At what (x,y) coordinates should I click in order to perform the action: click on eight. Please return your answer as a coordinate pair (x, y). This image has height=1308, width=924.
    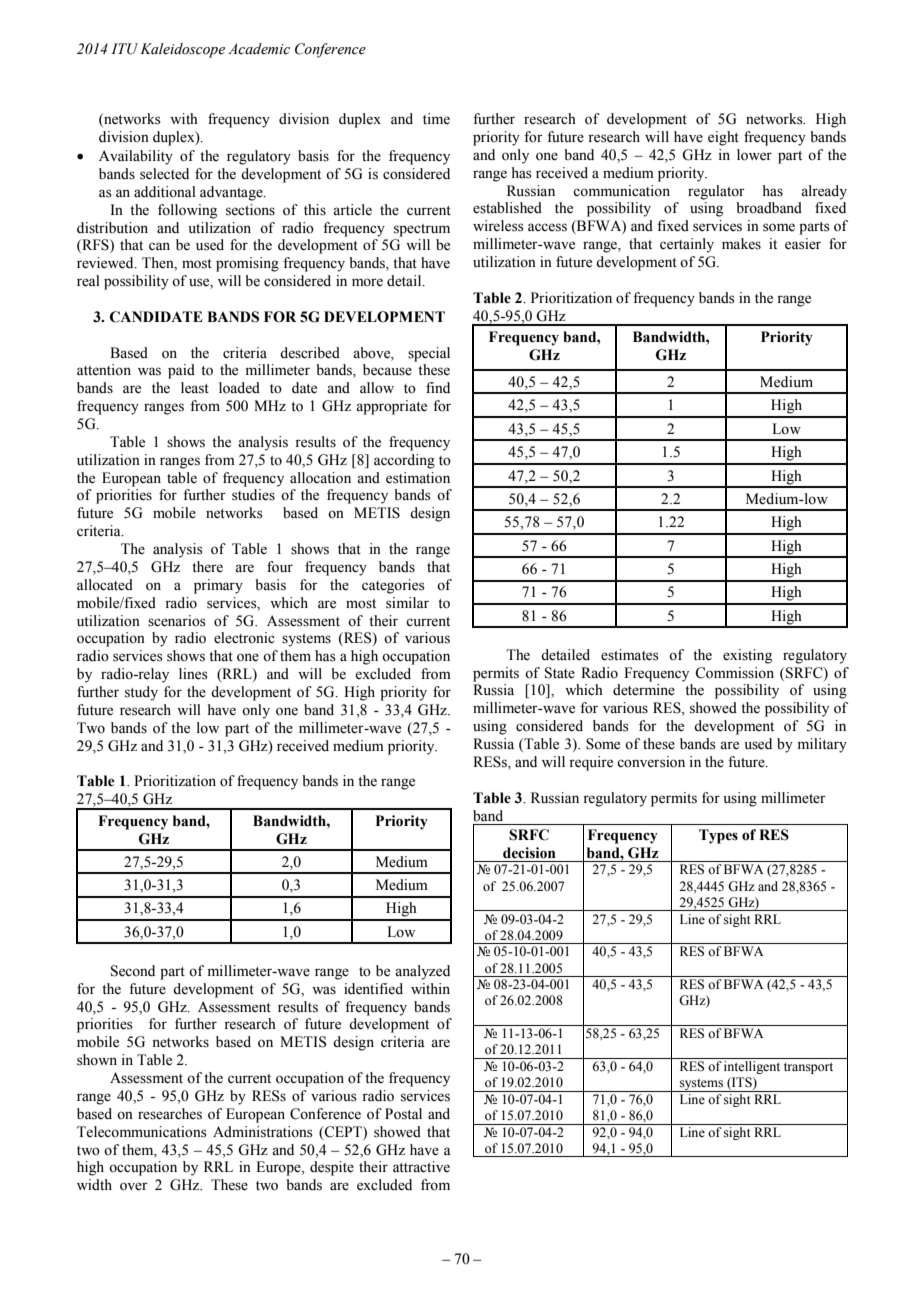
    Looking at the image, I should click on (723, 138).
